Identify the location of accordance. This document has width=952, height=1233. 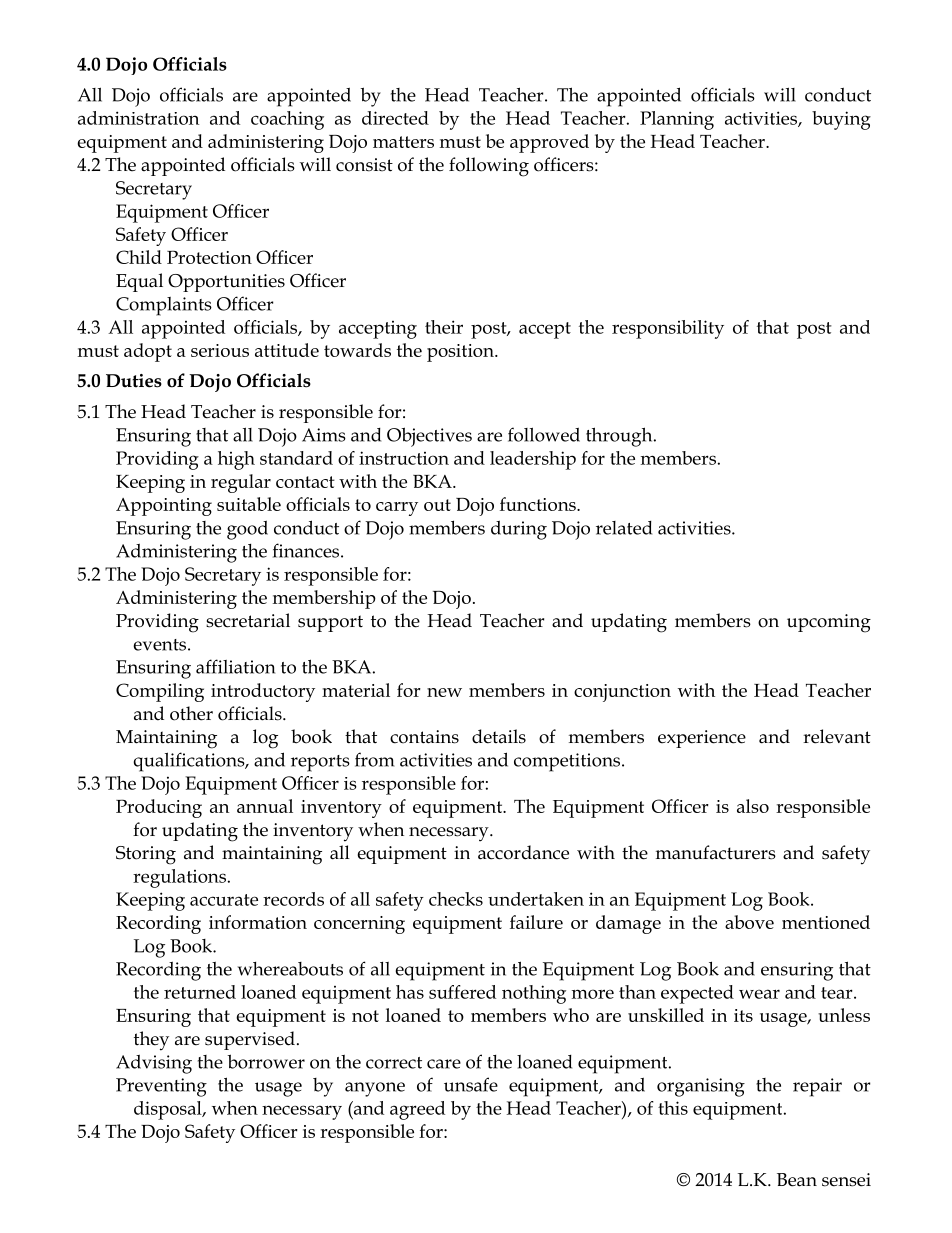
(523, 852).
